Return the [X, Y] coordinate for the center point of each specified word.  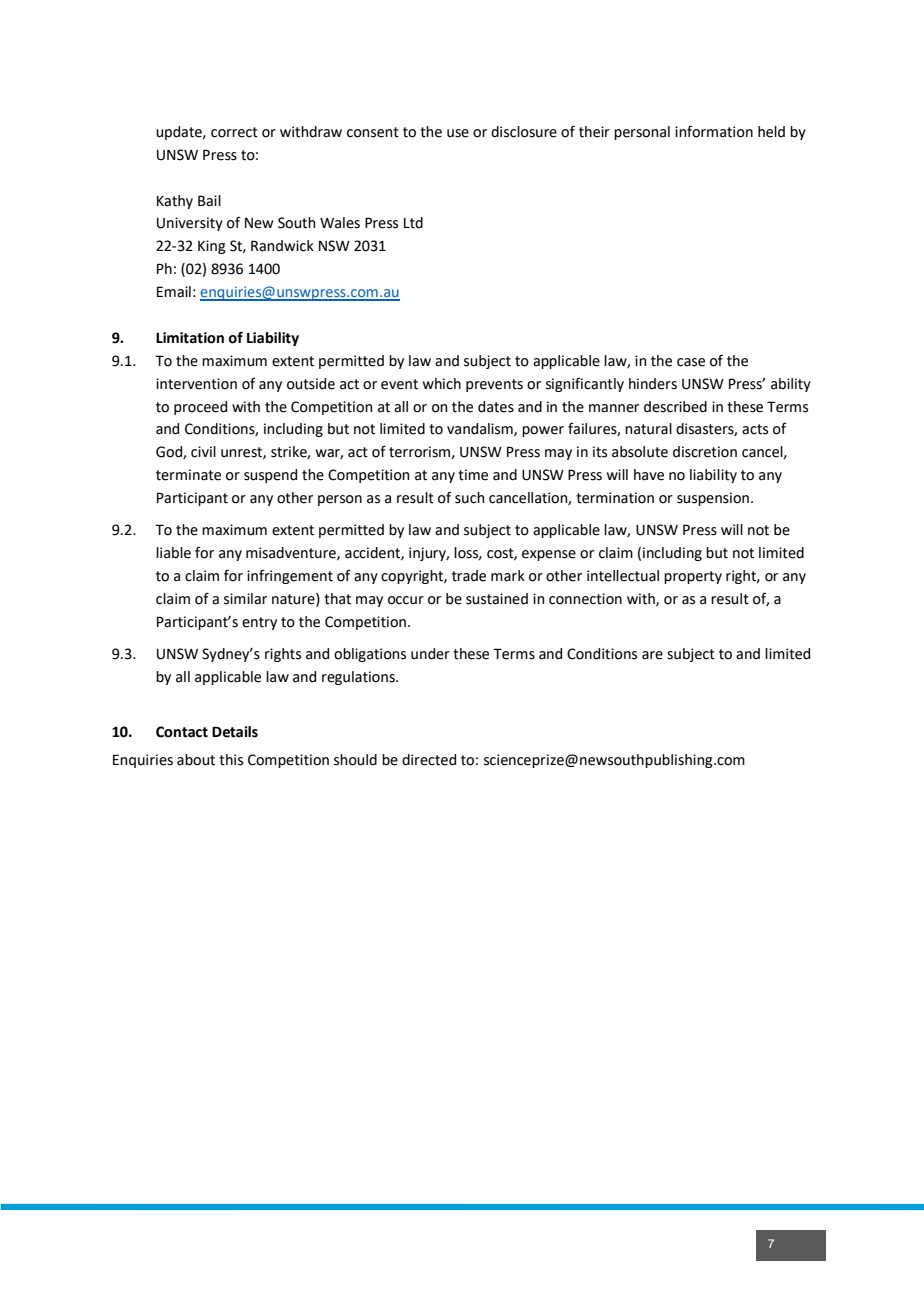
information [714, 132]
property [693, 577]
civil [203, 452]
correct [234, 132]
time [473, 475]
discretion [705, 452]
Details [235, 732]
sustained [497, 599]
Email [174, 292]
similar [245, 599]
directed [429, 760]
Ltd [413, 223]
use [458, 133]
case [691, 362]
